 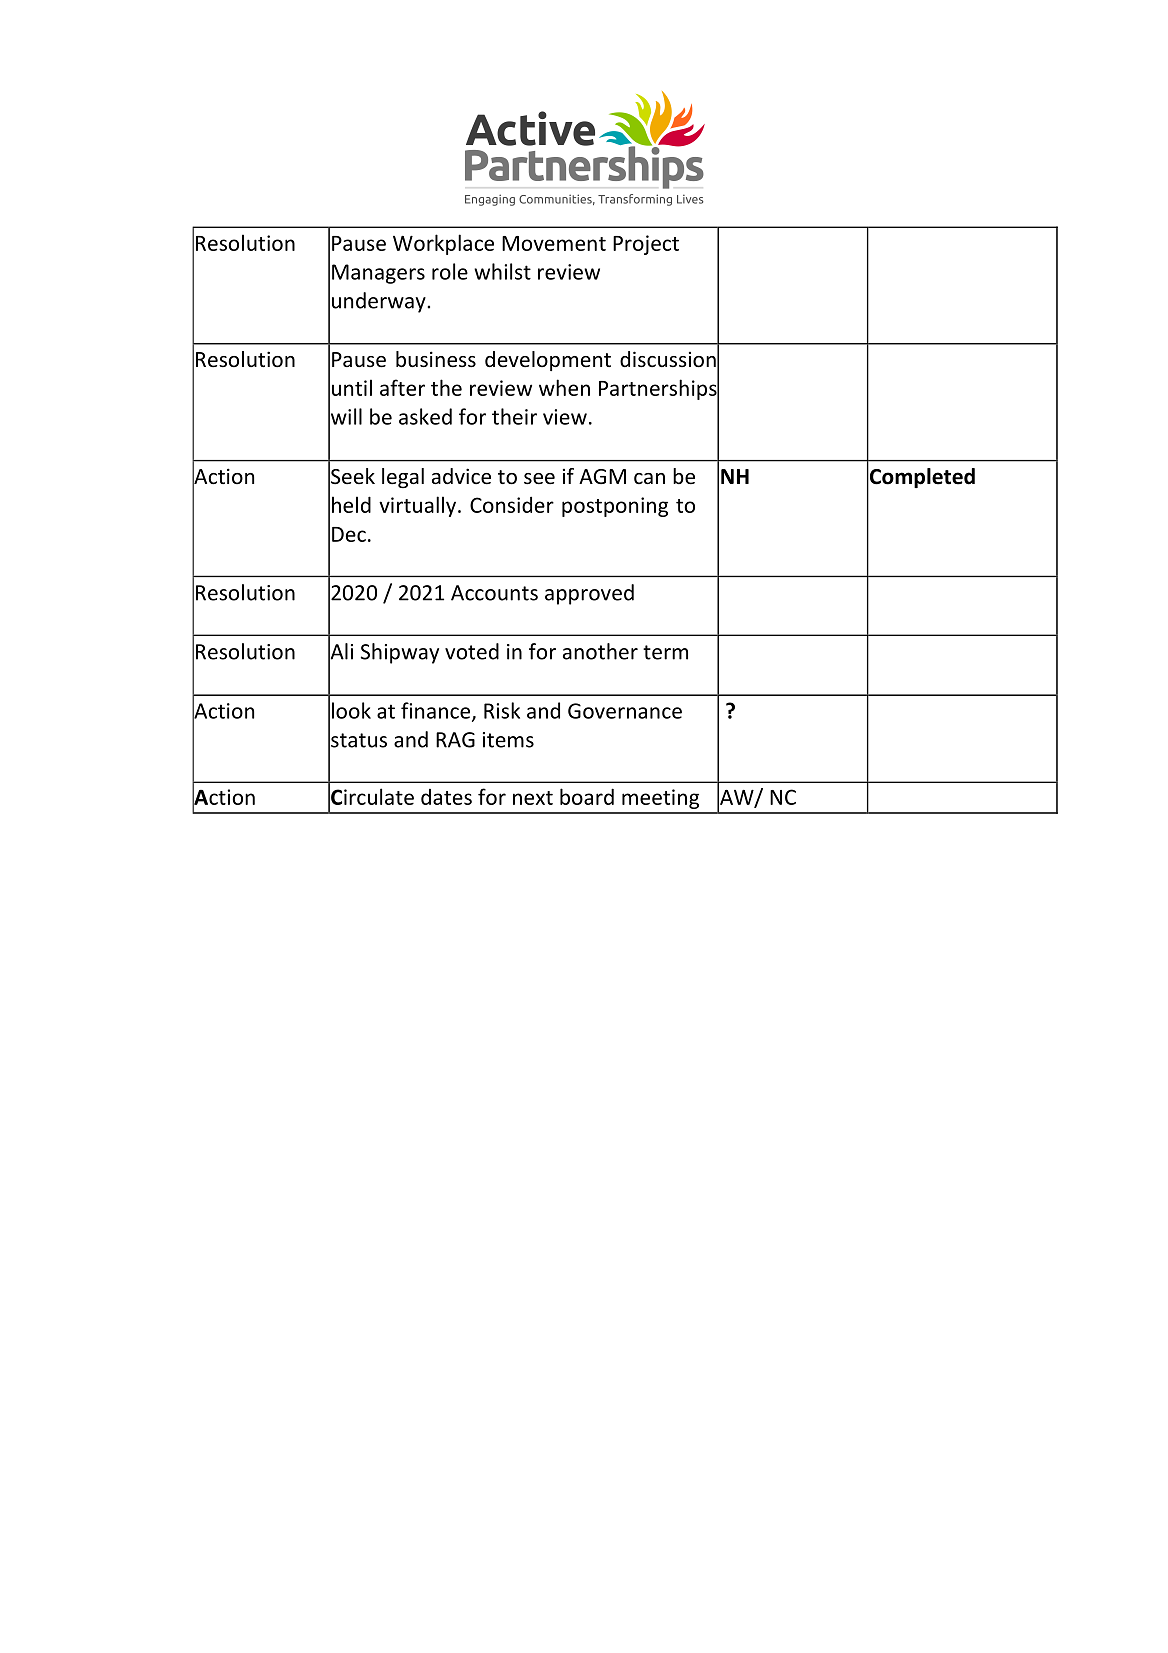 I want to click on next, so click(x=533, y=798).
